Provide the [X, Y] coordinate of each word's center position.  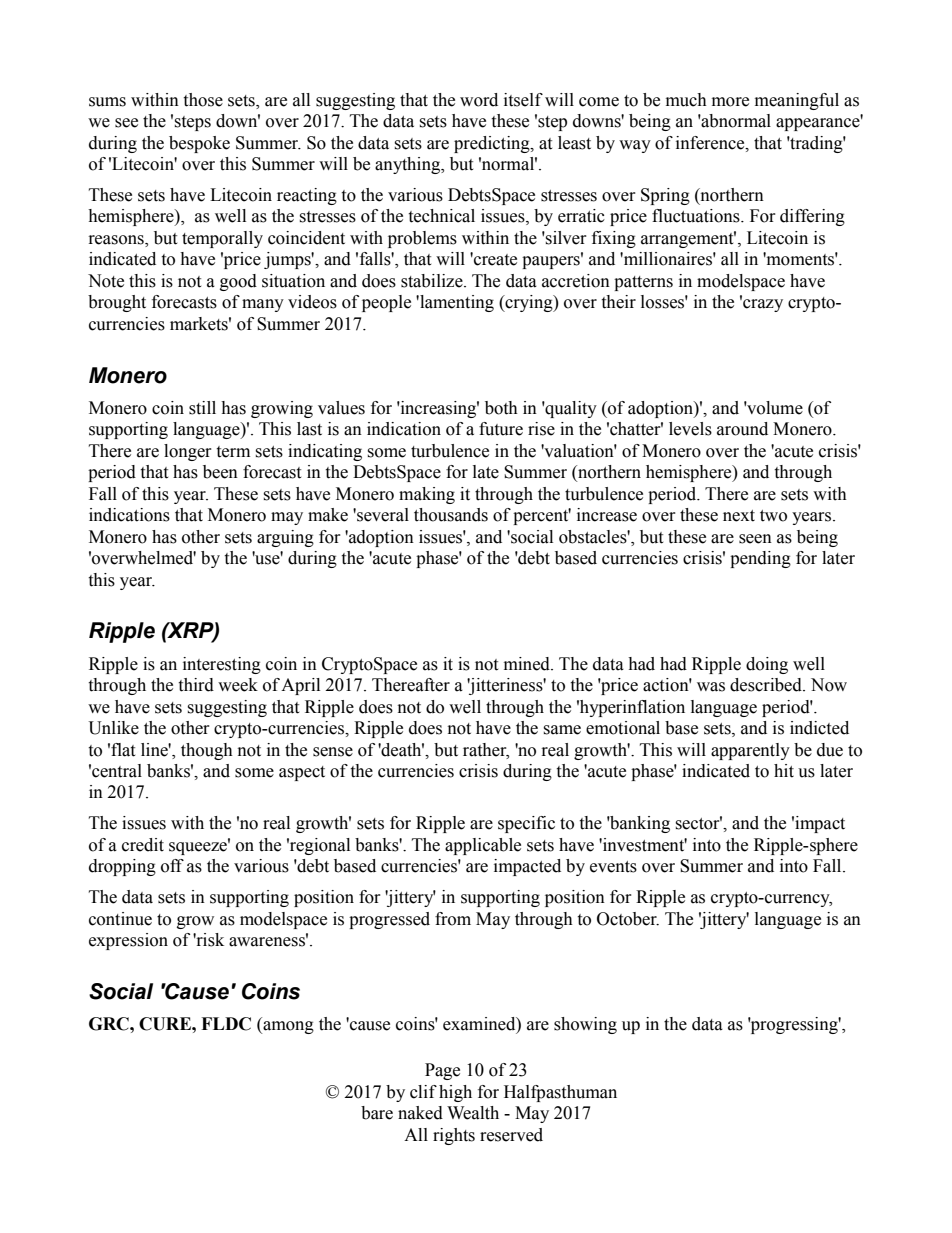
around [742, 429]
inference [711, 143]
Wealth [473, 1113]
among [287, 1027]
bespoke [199, 144]
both [501, 408]
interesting [222, 665]
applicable [483, 846]
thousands [451, 515]
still [202, 408]
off [172, 866]
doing [767, 665]
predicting [493, 144]
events [613, 867]
